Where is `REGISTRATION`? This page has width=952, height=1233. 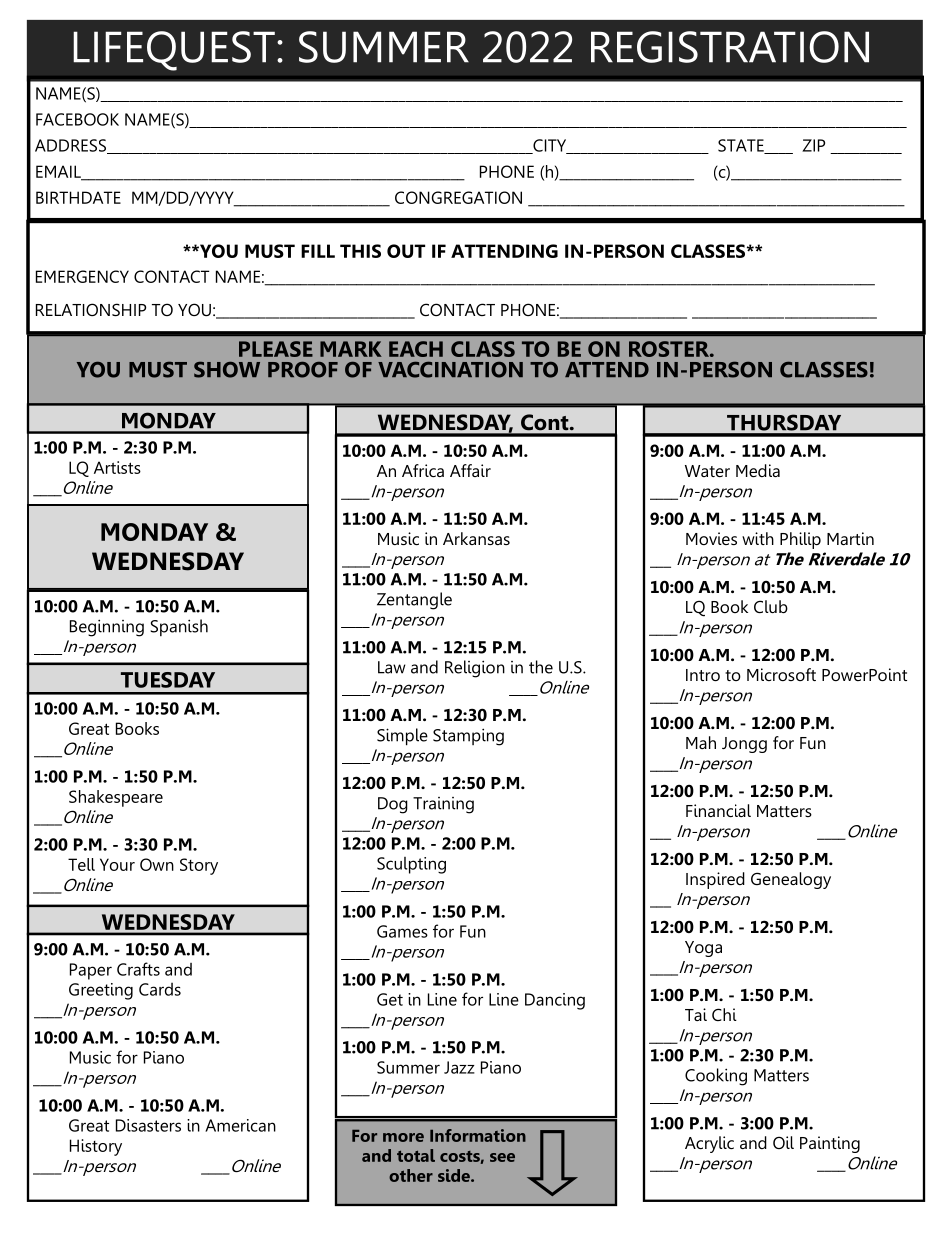
REGISTRATION is located at coordinates (730, 47).
